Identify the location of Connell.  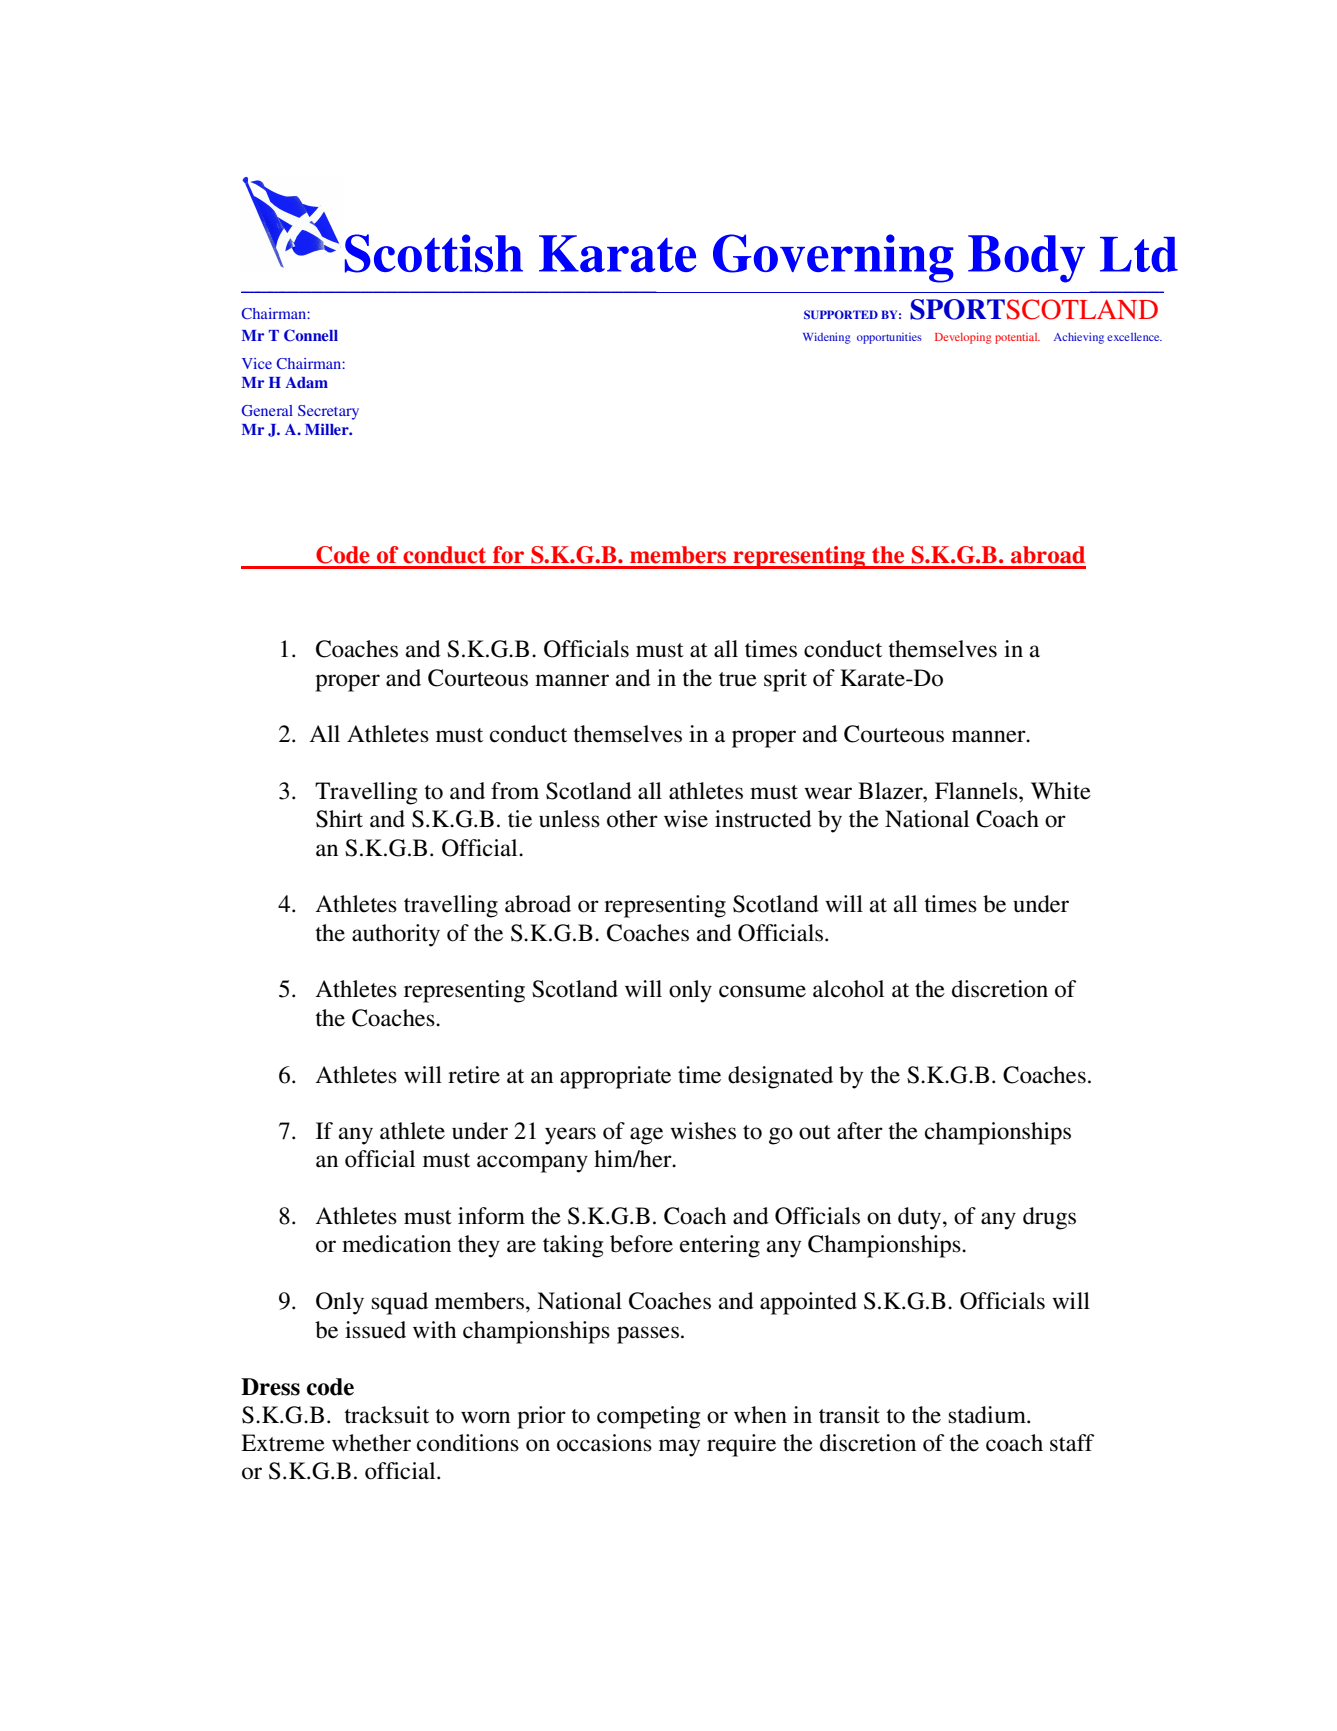
(311, 335).
